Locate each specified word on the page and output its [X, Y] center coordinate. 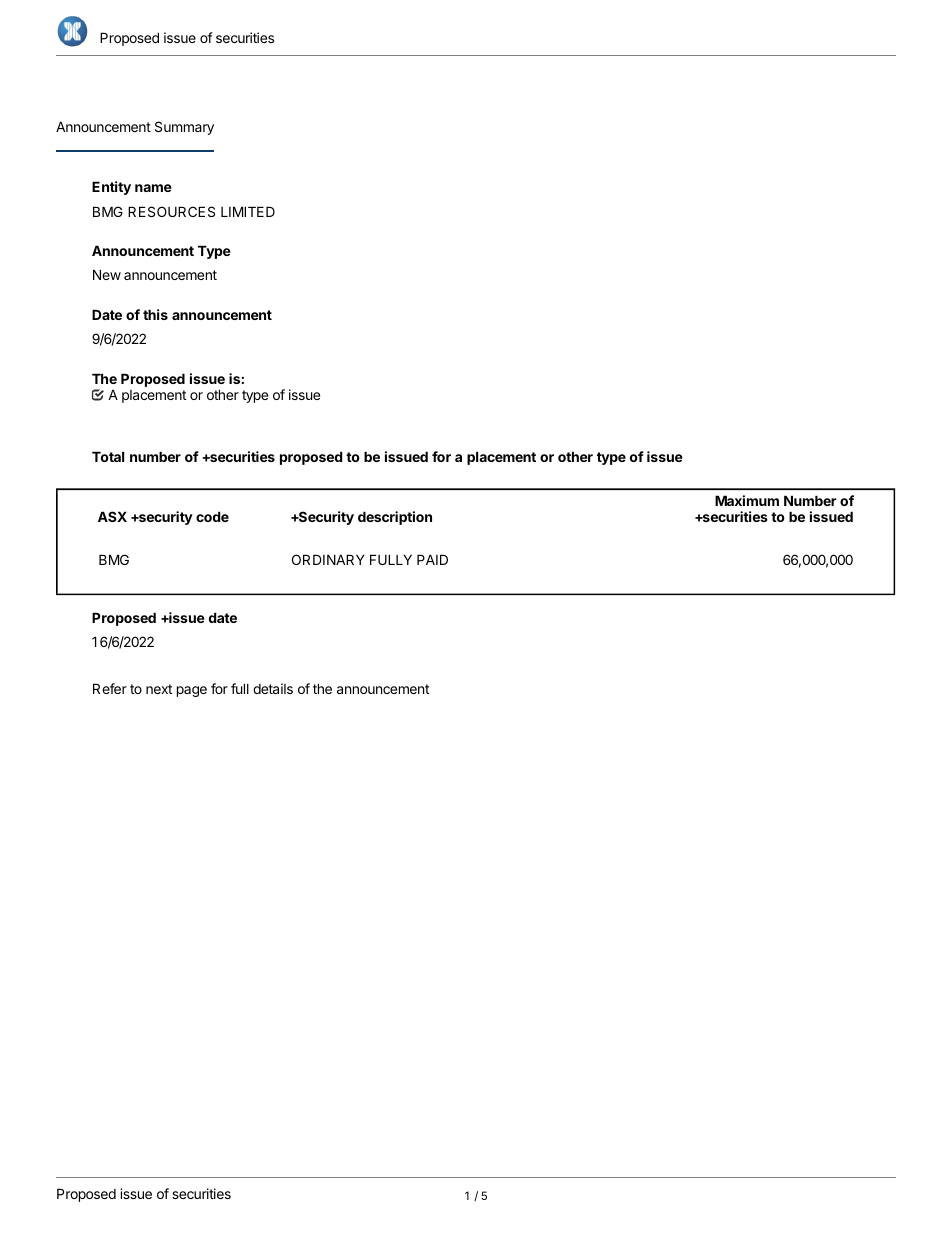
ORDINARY [328, 559]
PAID [432, 559]
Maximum [747, 500]
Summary [184, 128]
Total [108, 456]
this [155, 314]
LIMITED [248, 211]
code [212, 516]
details [273, 688]
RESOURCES [171, 211]
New [107, 274]
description [395, 518]
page [192, 691]
